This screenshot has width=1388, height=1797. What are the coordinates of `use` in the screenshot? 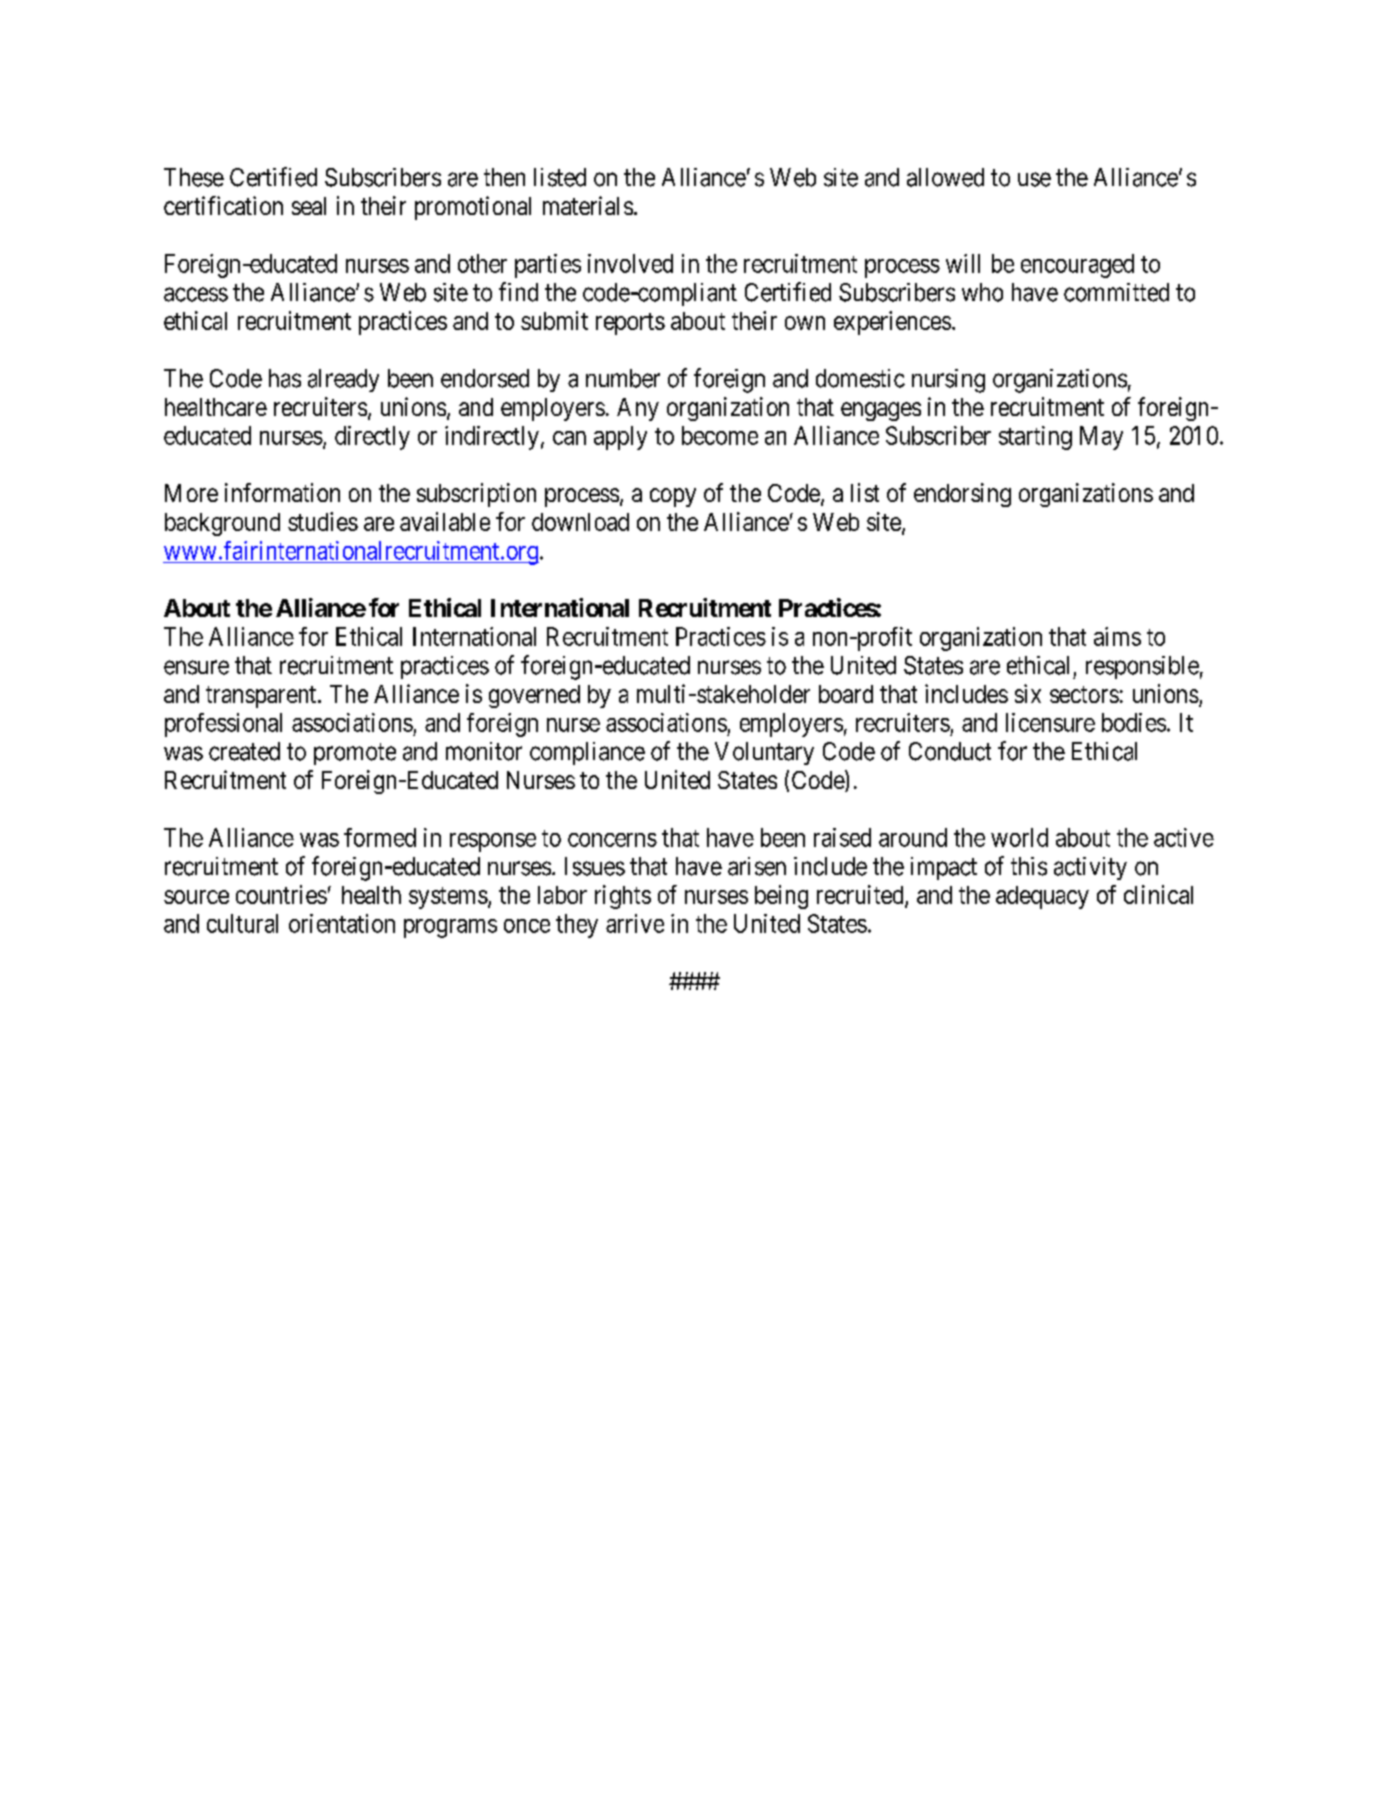 It's located at (1034, 179).
